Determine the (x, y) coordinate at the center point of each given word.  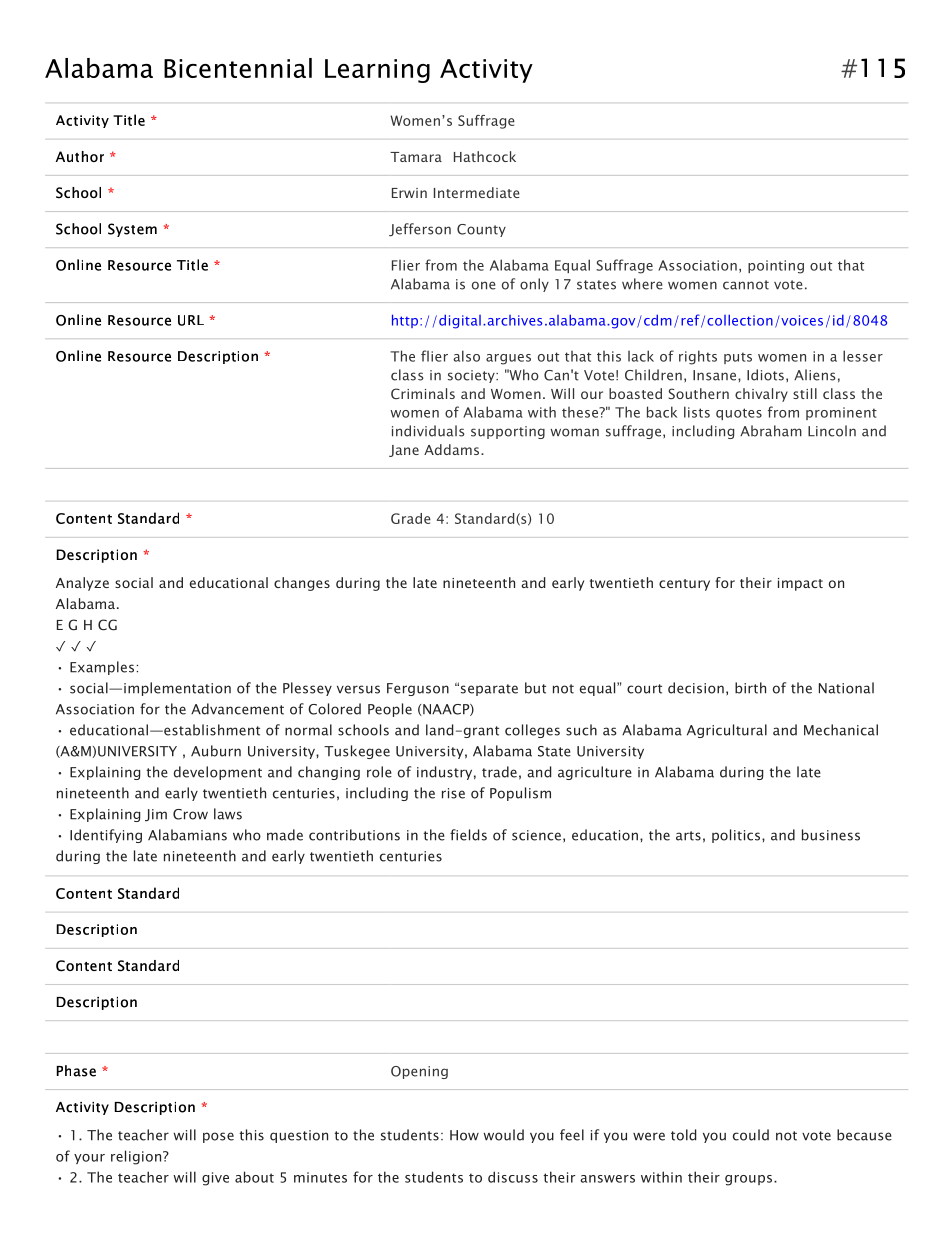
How (464, 1135)
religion (137, 1157)
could (751, 1135)
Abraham (771, 431)
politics (736, 836)
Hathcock (485, 156)
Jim (156, 815)
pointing (776, 267)
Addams (453, 449)
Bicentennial (238, 68)
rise (453, 793)
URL (191, 320)
